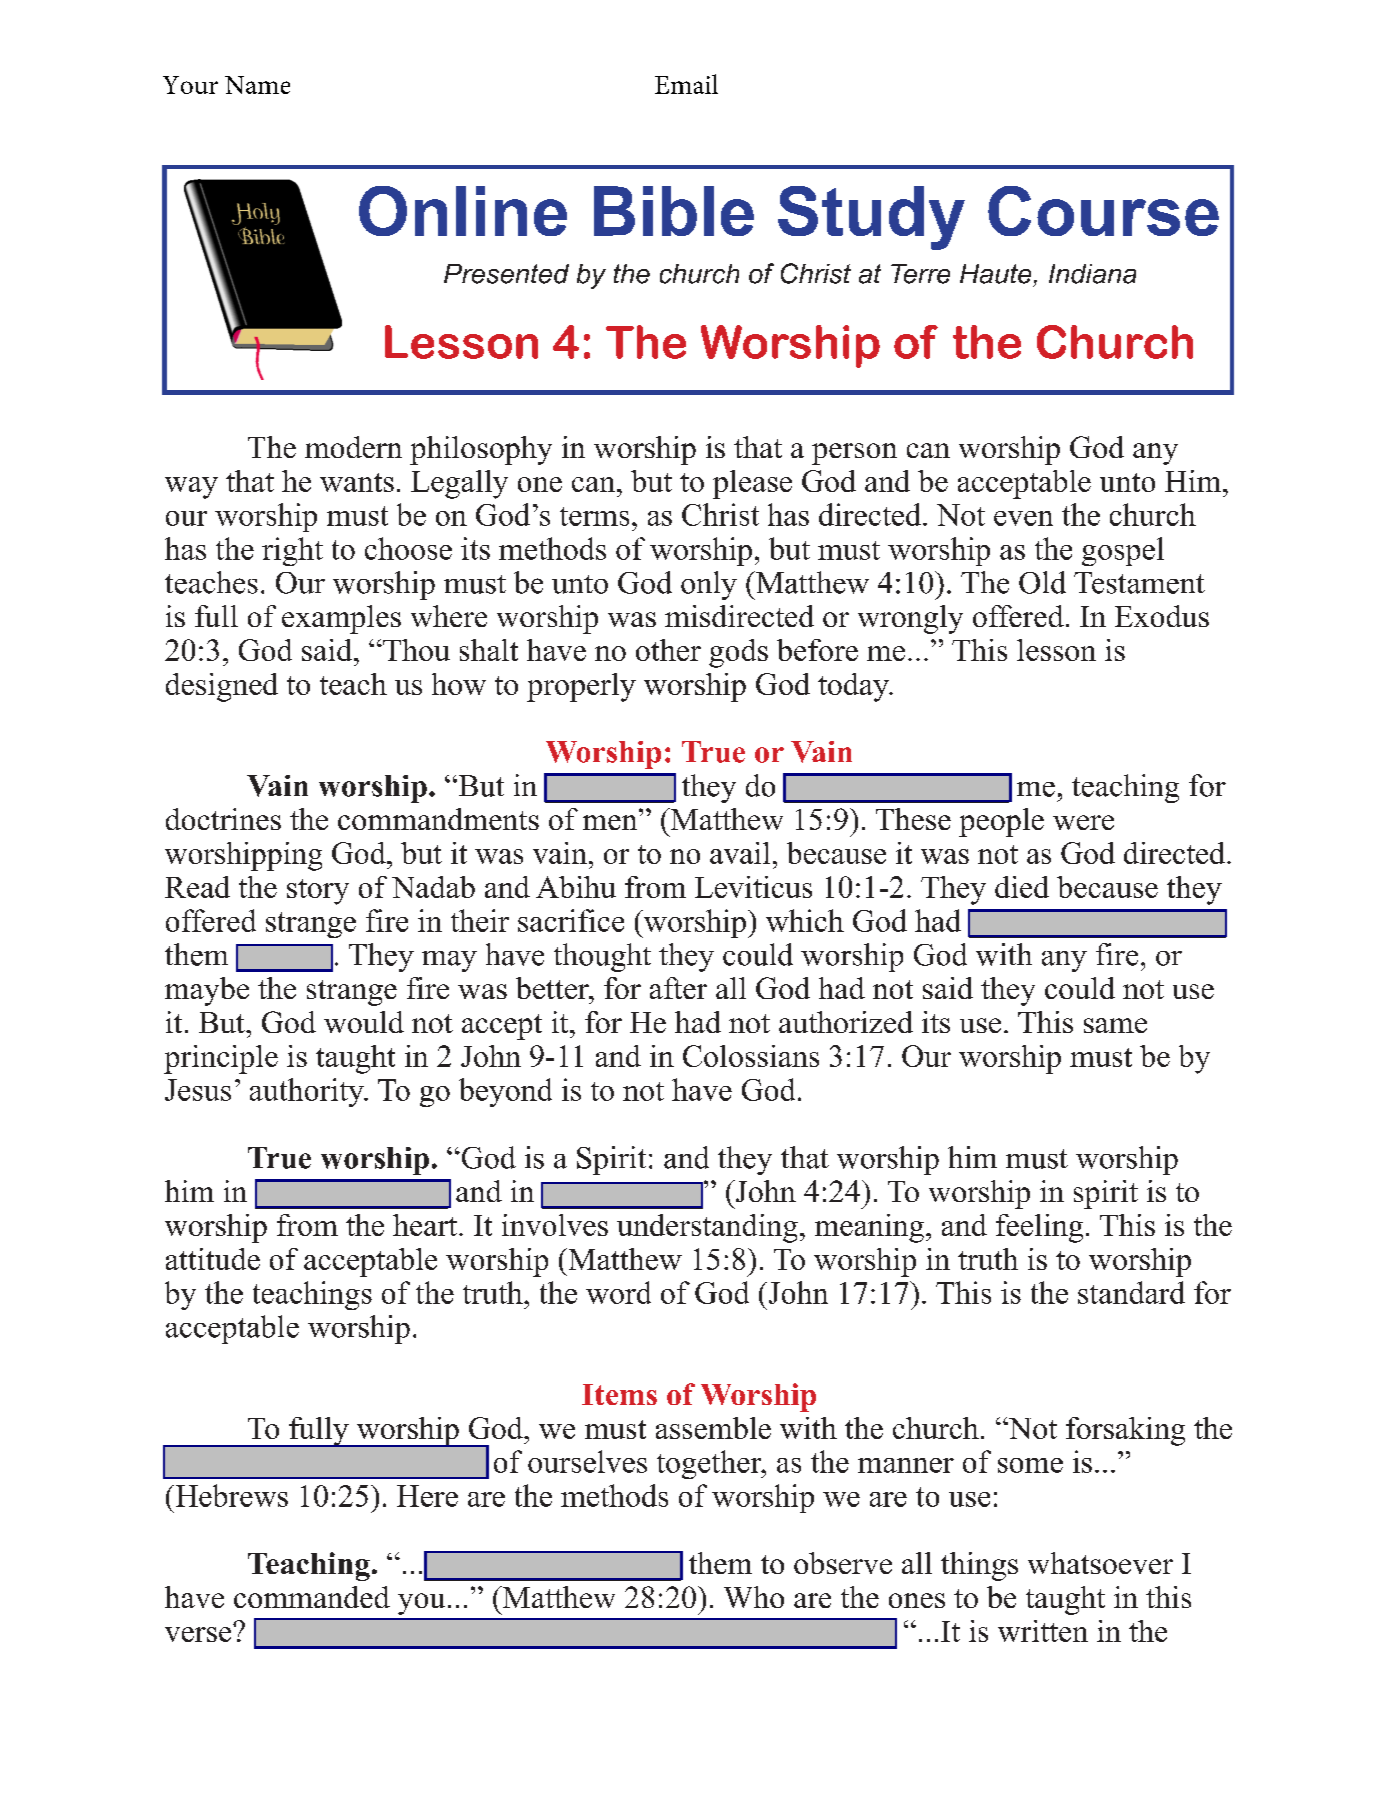 The width and height of the image is (1399, 1810). What do you see at coordinates (312, 1597) in the image?
I see `commanded` at bounding box center [312, 1597].
